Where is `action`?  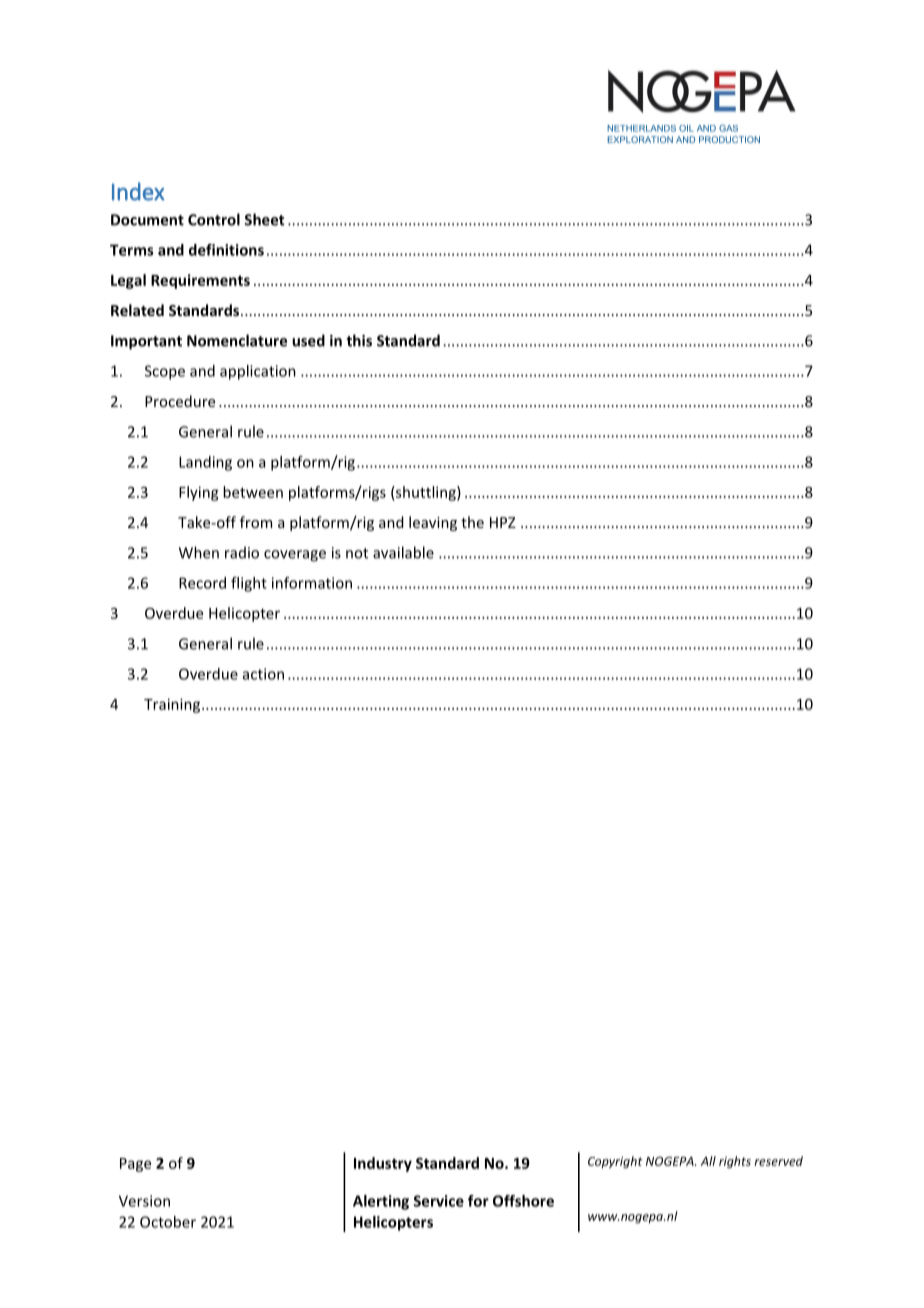
action is located at coordinates (263, 674).
